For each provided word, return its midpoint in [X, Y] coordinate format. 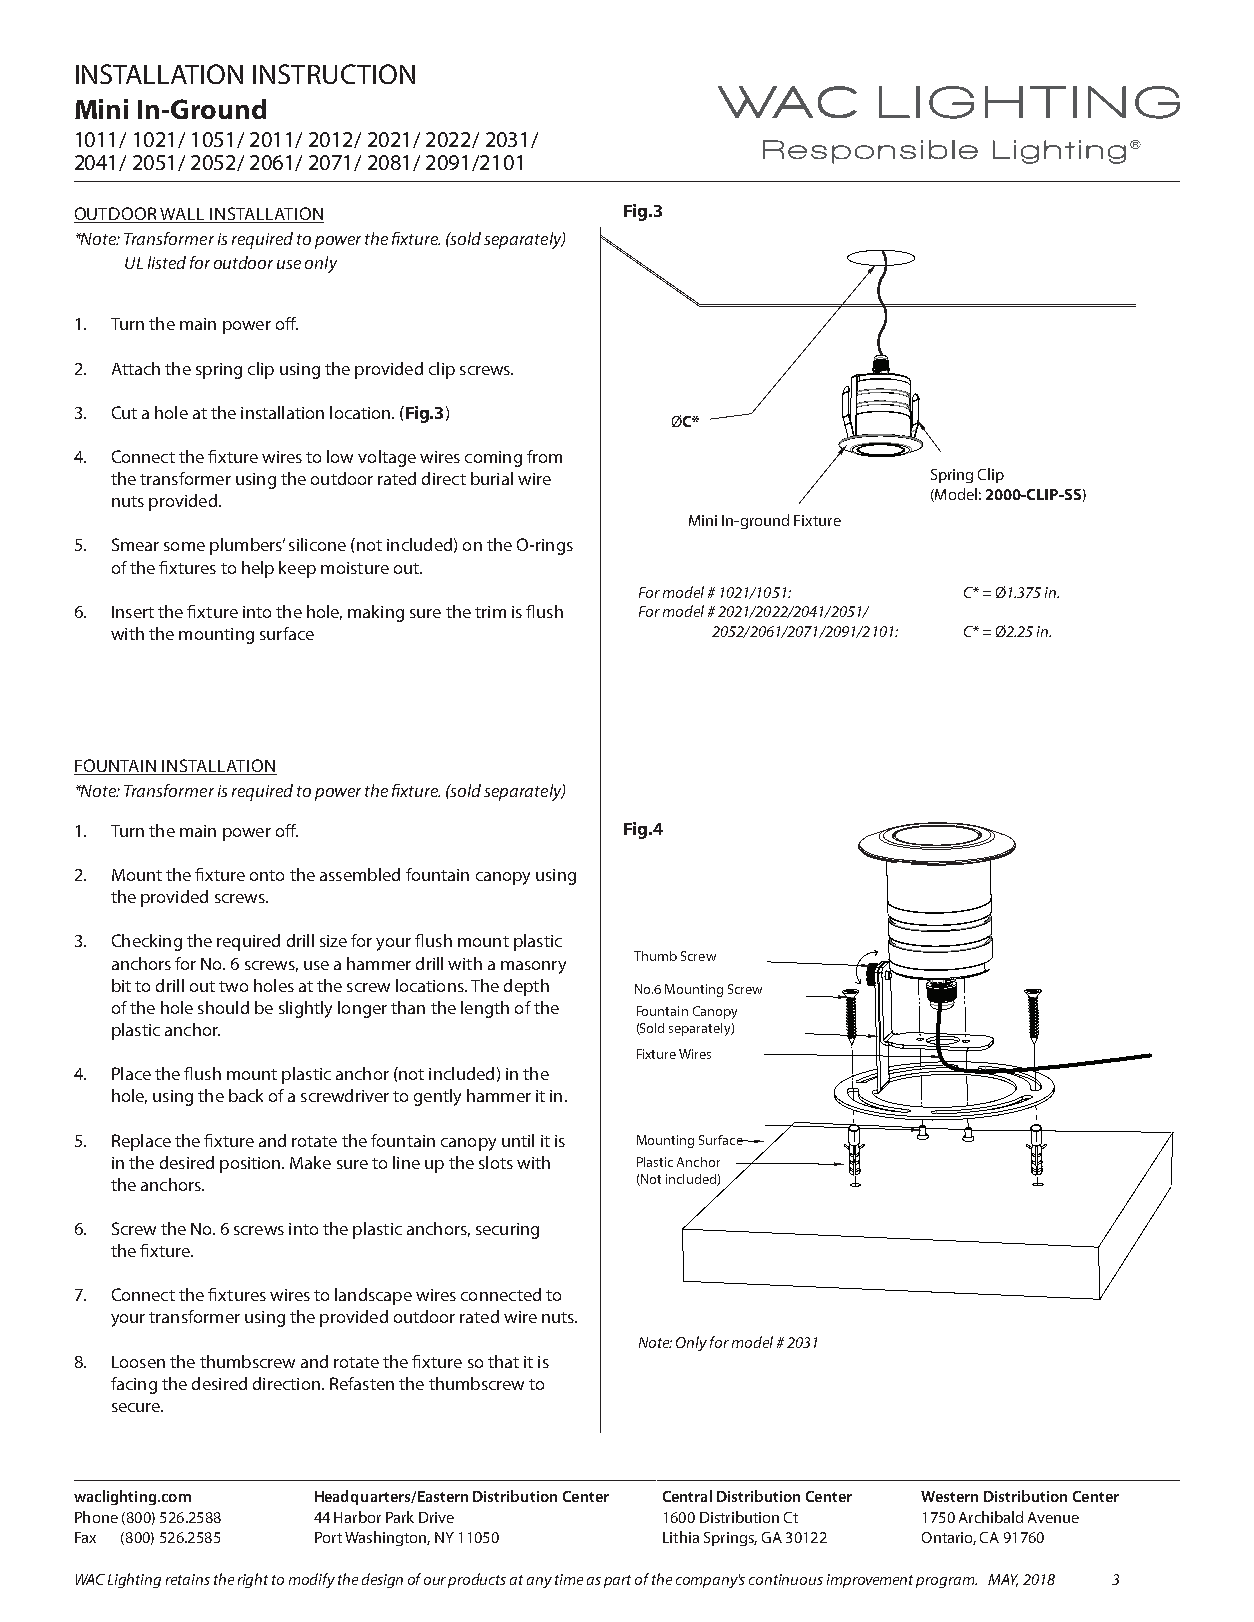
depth [526, 987]
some [184, 546]
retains [188, 1579]
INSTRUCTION [334, 74]
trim [490, 612]
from [544, 456]
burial [492, 478]
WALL [183, 215]
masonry [533, 967]
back [246, 1095]
